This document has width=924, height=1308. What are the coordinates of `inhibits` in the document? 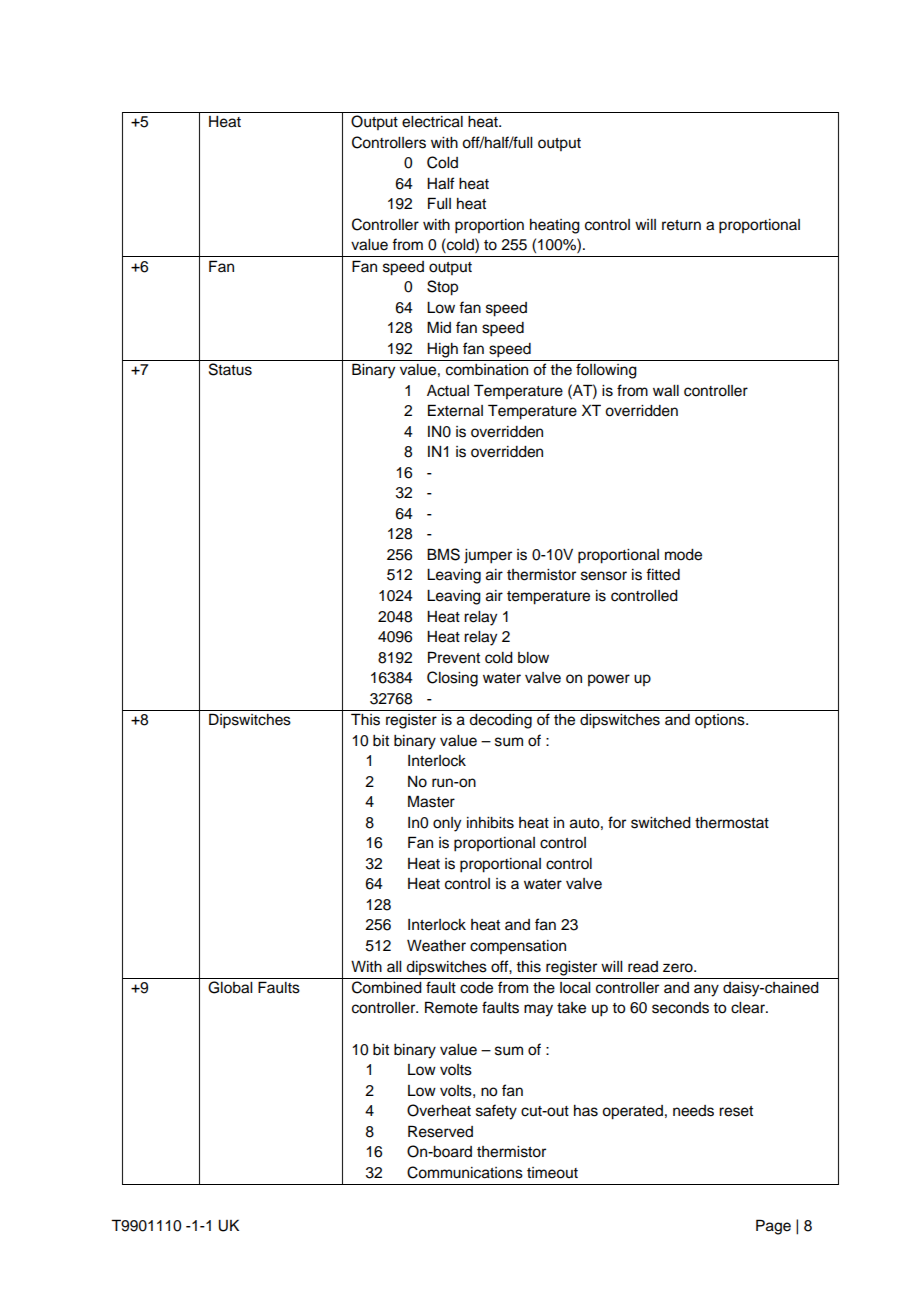 It's located at (490, 823).
